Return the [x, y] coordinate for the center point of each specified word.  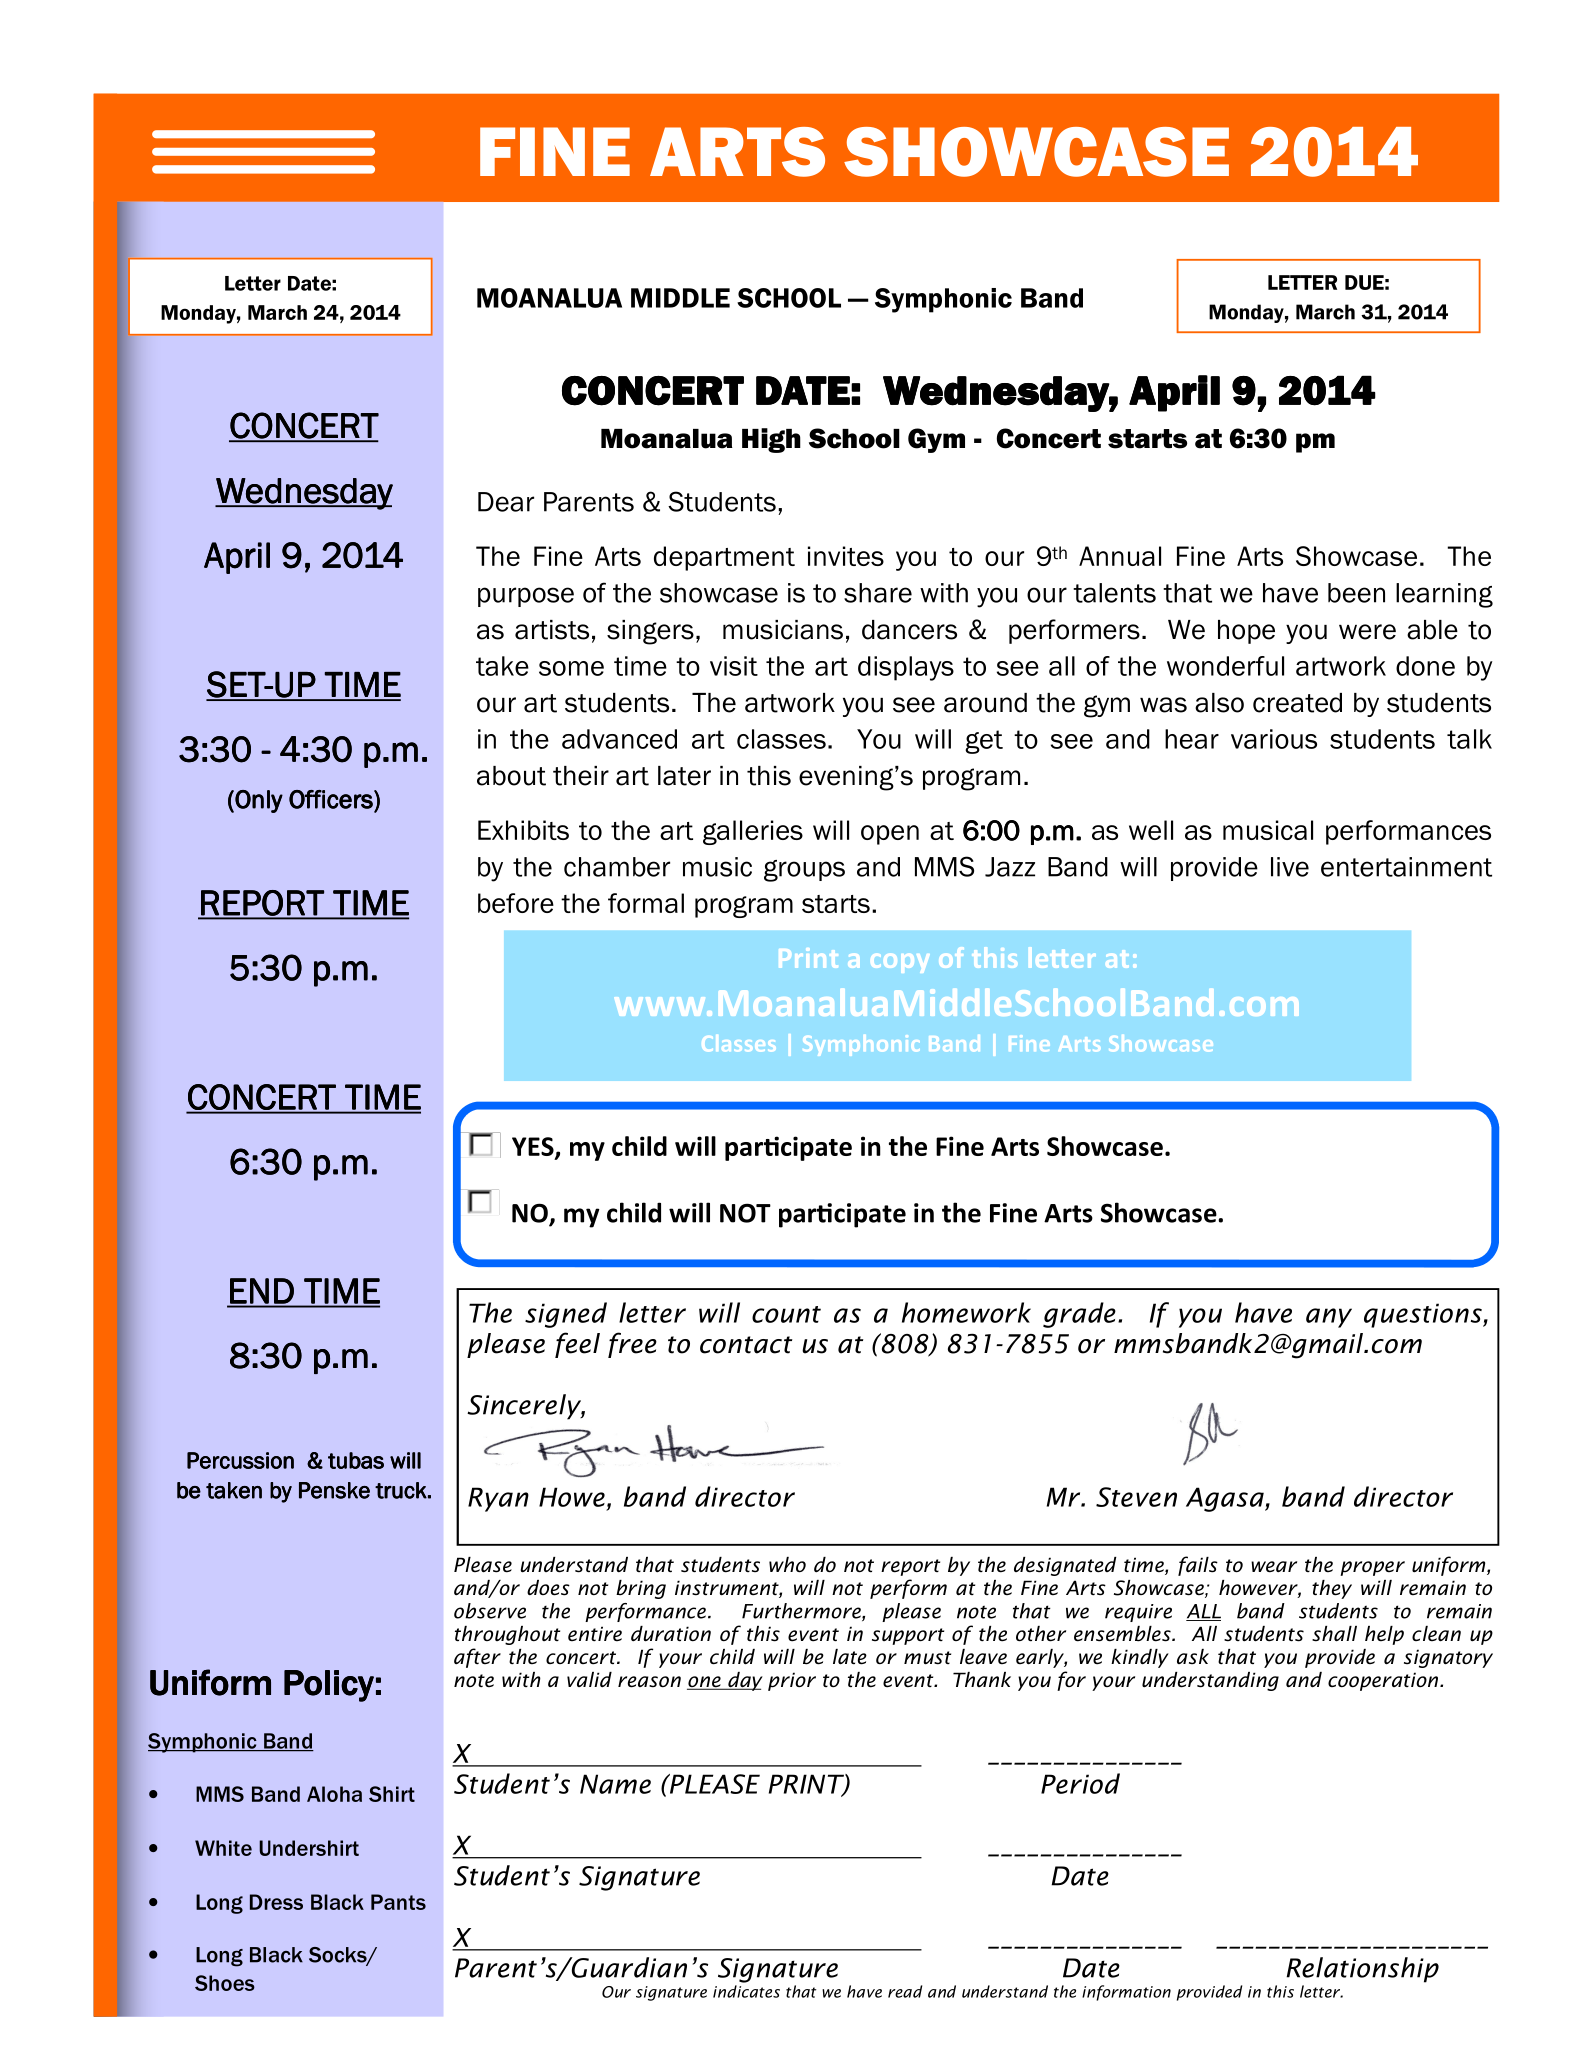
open [890, 835]
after [477, 1658]
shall [1334, 1634]
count [786, 1314]
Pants [398, 1902]
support [908, 1636]
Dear [506, 502]
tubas [356, 1460]
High [771, 440]
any [1329, 1318]
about [511, 776]
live [1290, 867]
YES [534, 1147]
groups [804, 871]
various [1274, 739]
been [1356, 593]
